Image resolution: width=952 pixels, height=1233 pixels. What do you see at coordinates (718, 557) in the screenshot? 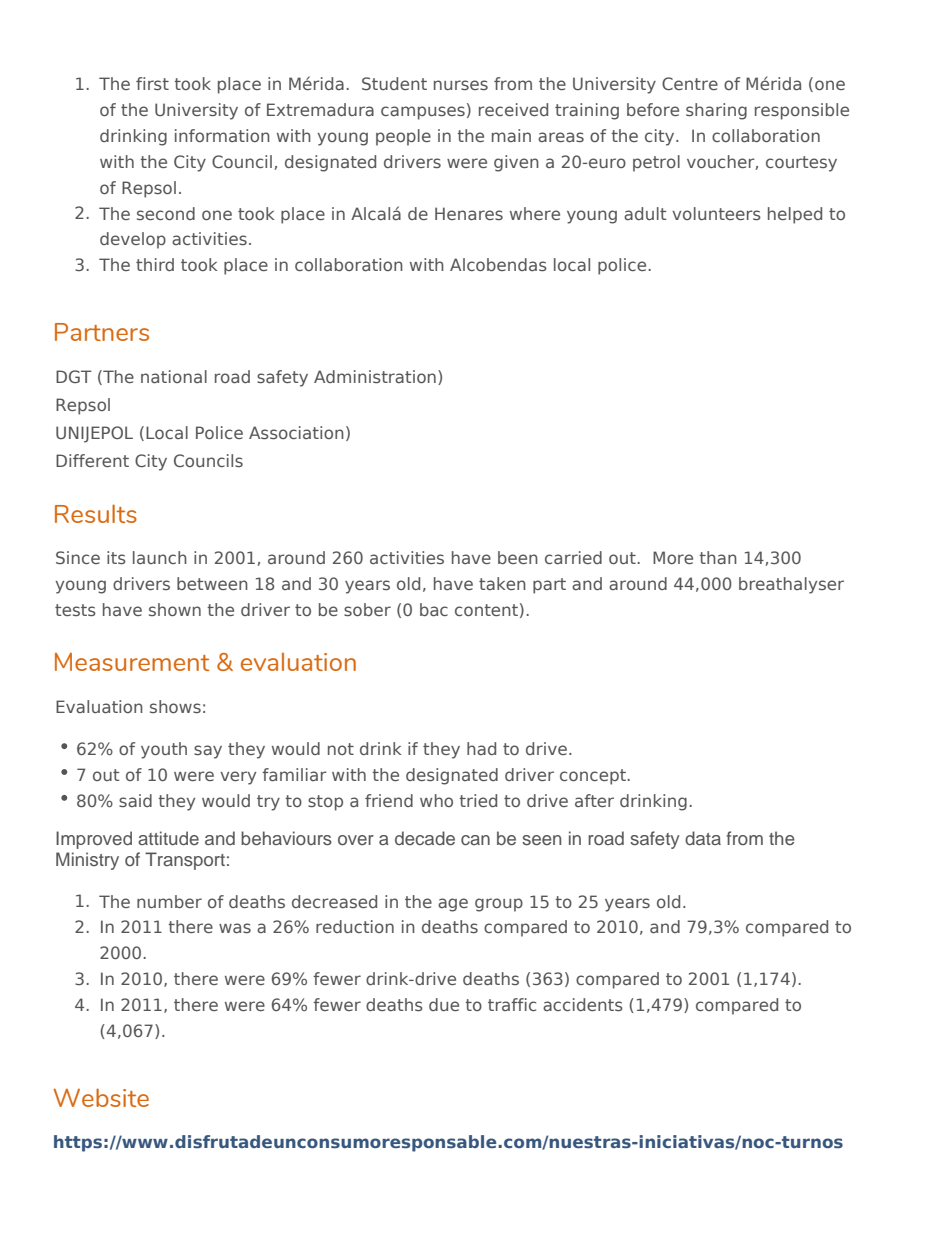
I see `than` at bounding box center [718, 557].
